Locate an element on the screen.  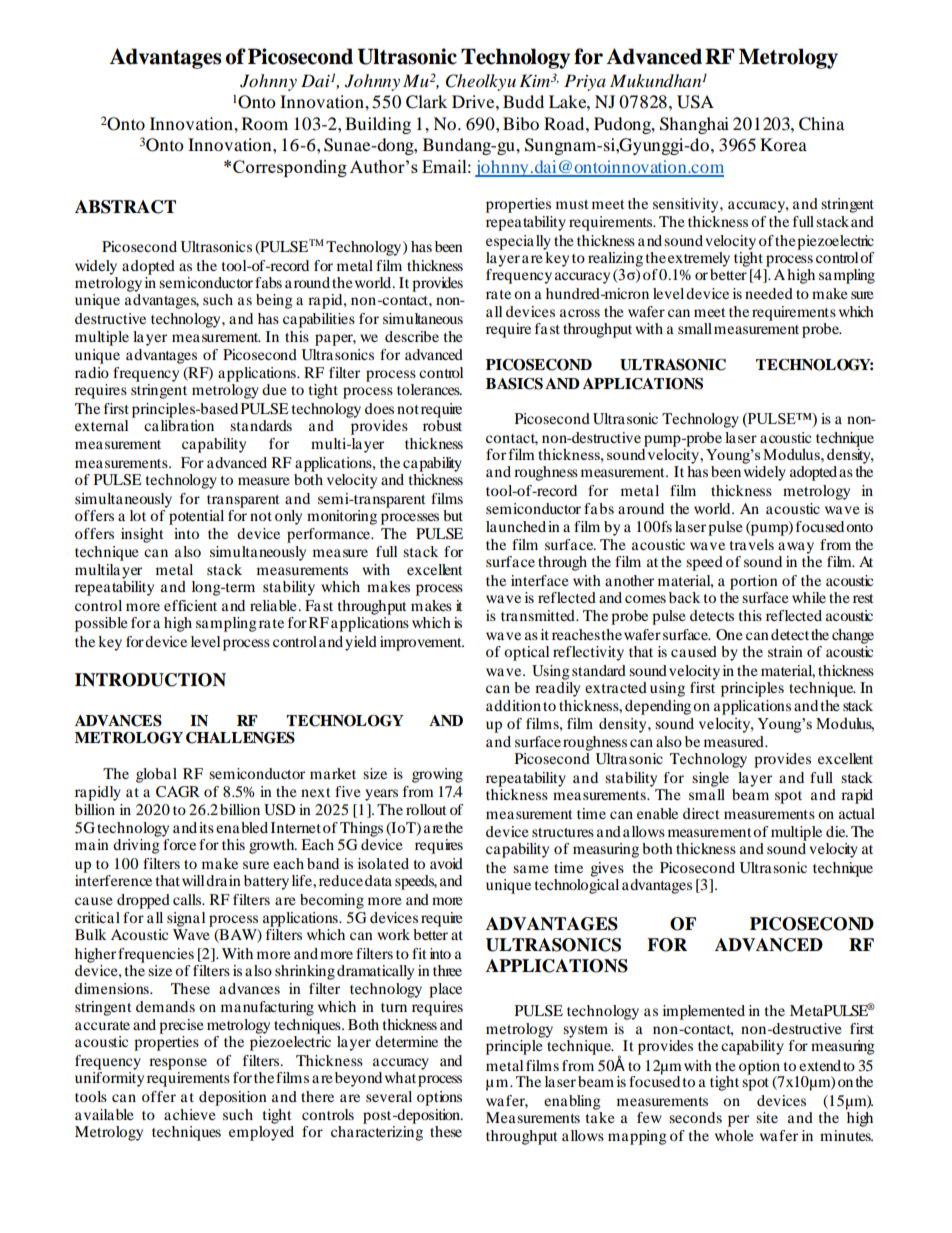
what is located at coordinates (400, 1077).
